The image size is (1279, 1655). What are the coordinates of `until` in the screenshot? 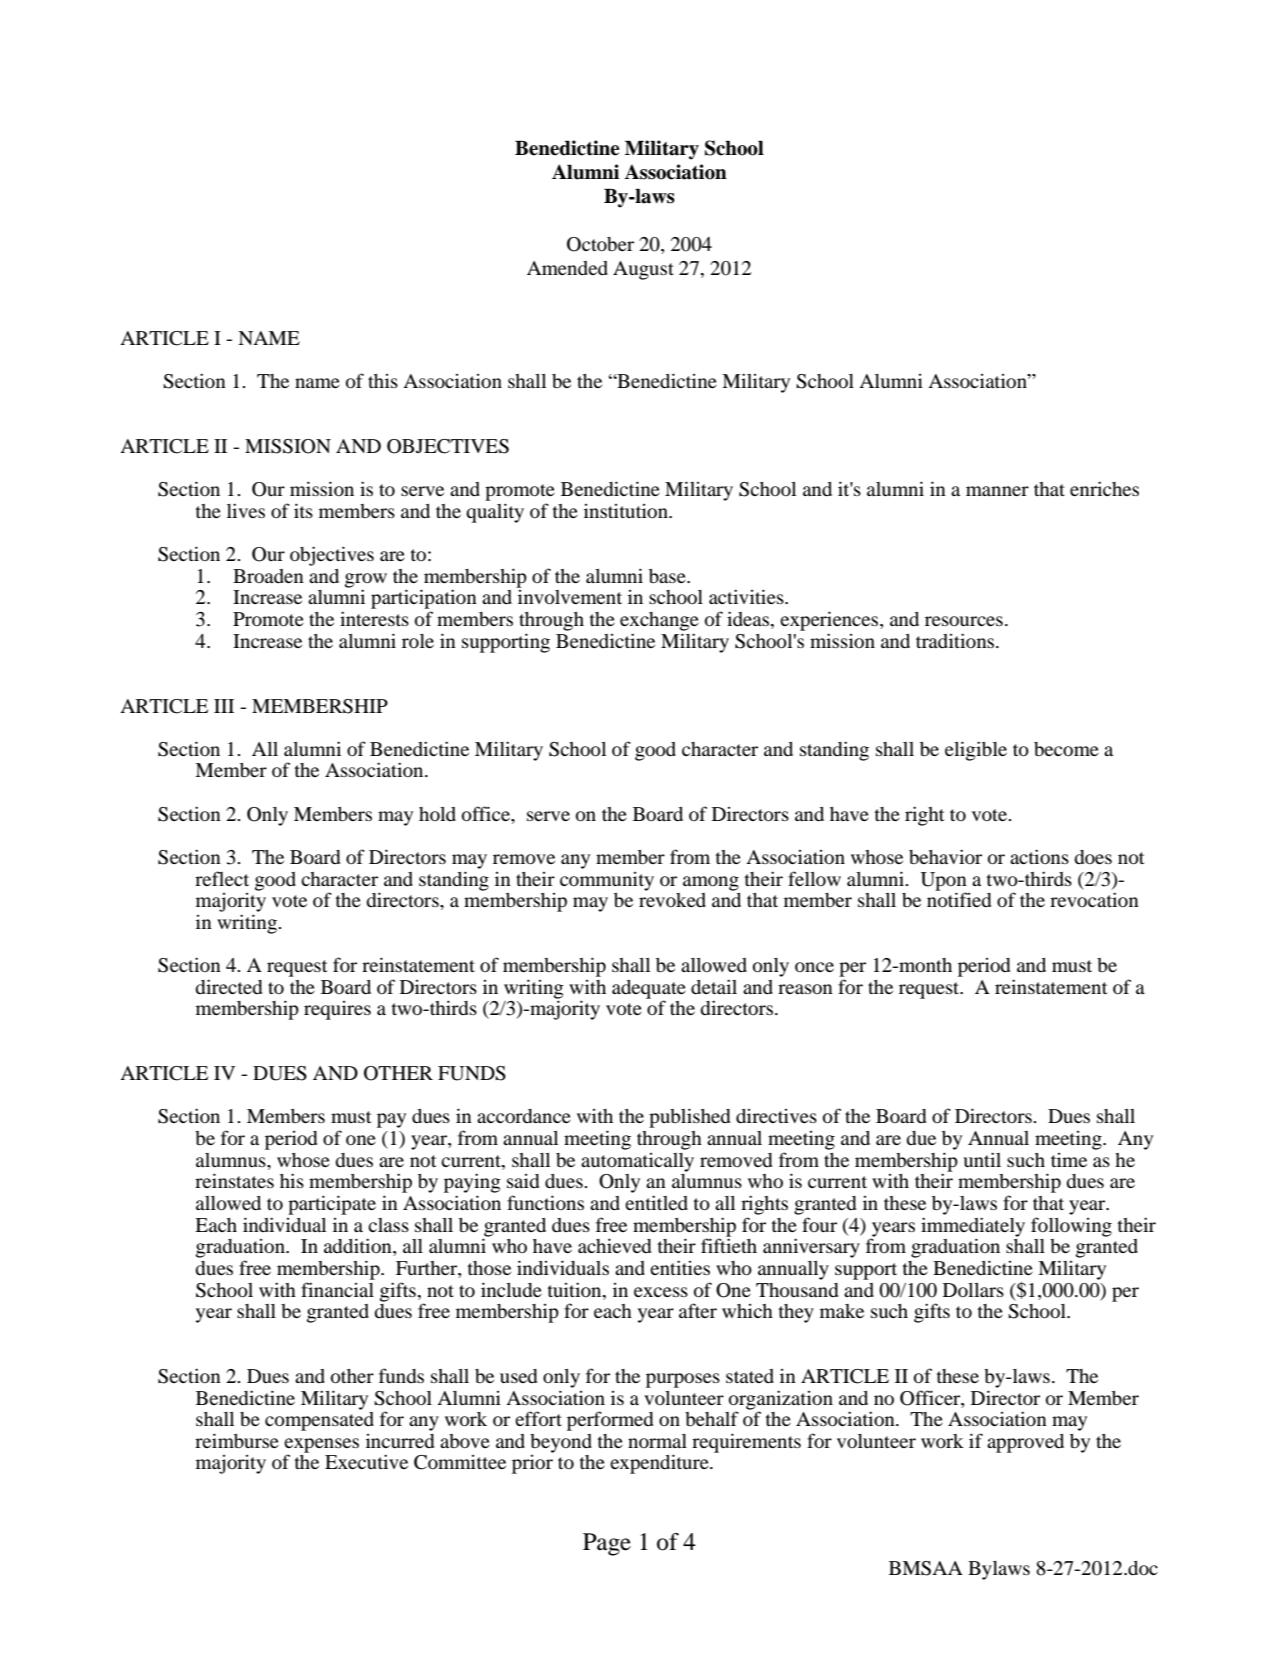 It's located at (982, 1159).
